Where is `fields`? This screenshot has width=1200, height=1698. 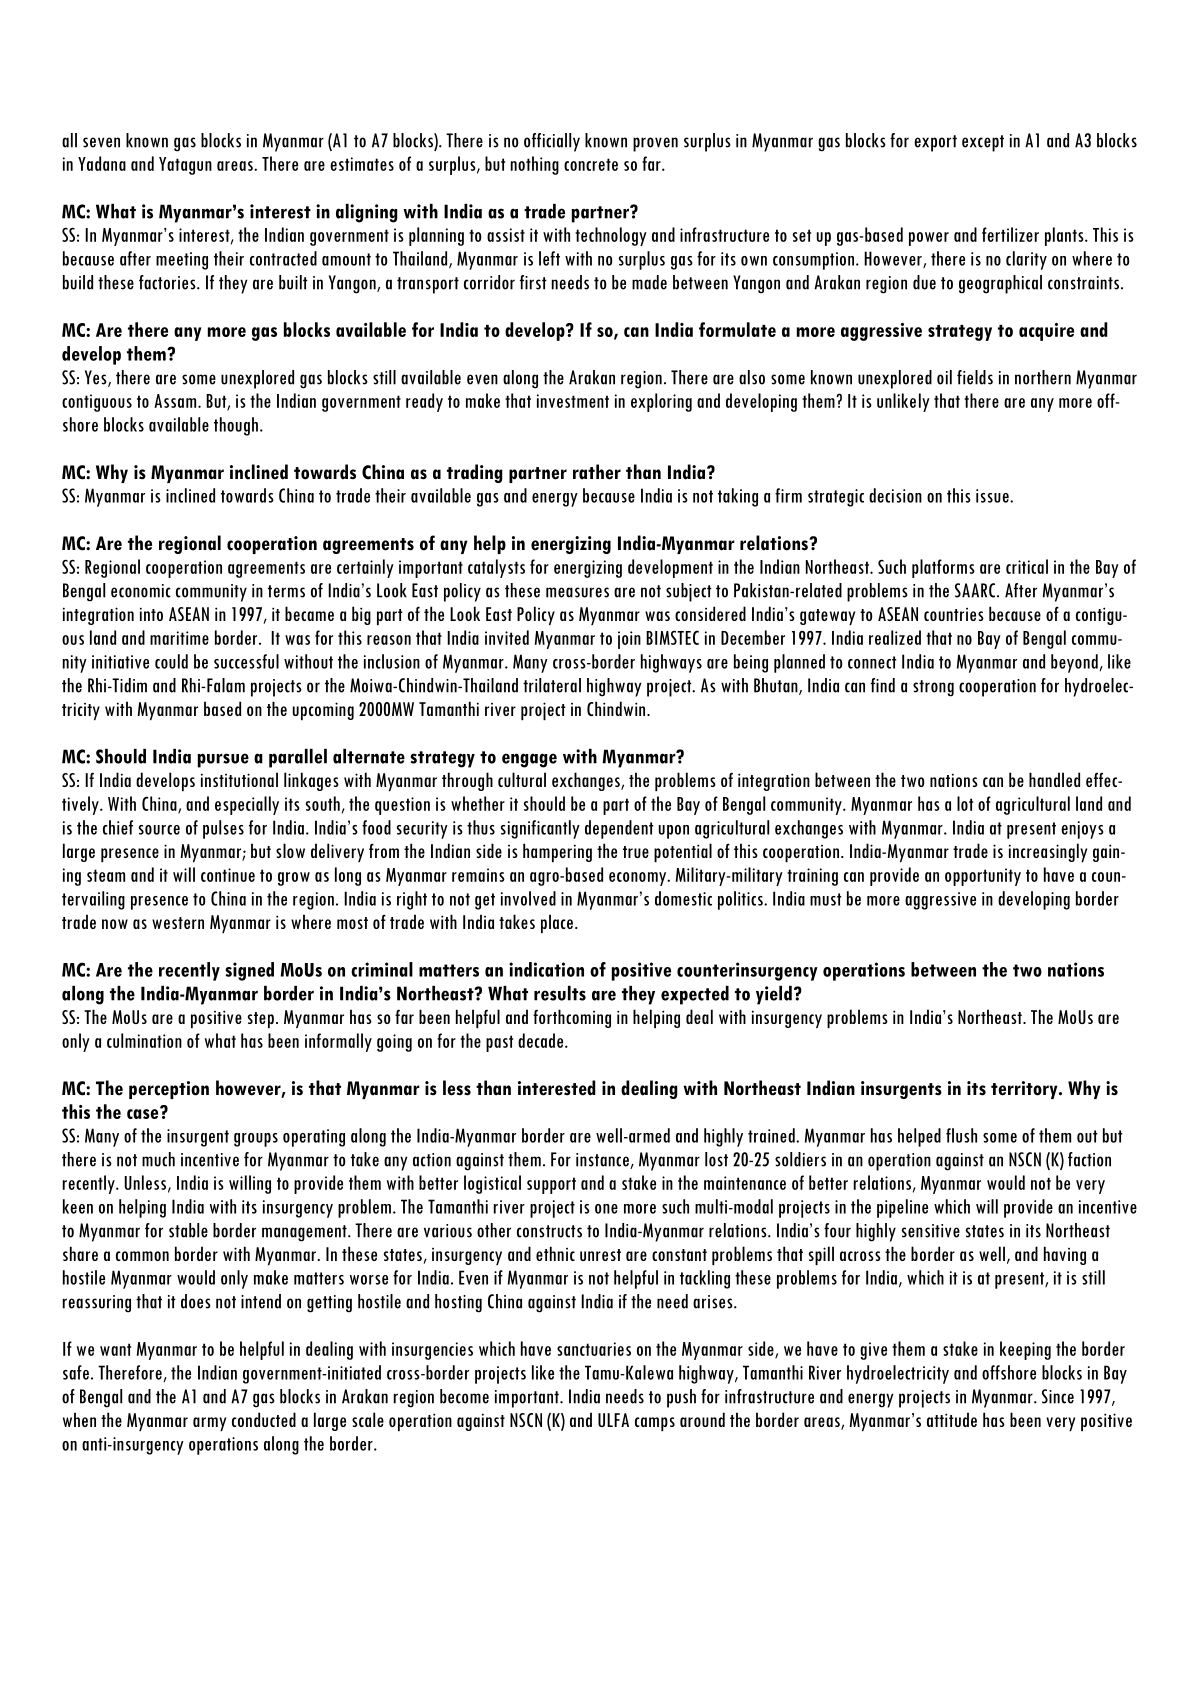
fields is located at coordinates (975, 377).
